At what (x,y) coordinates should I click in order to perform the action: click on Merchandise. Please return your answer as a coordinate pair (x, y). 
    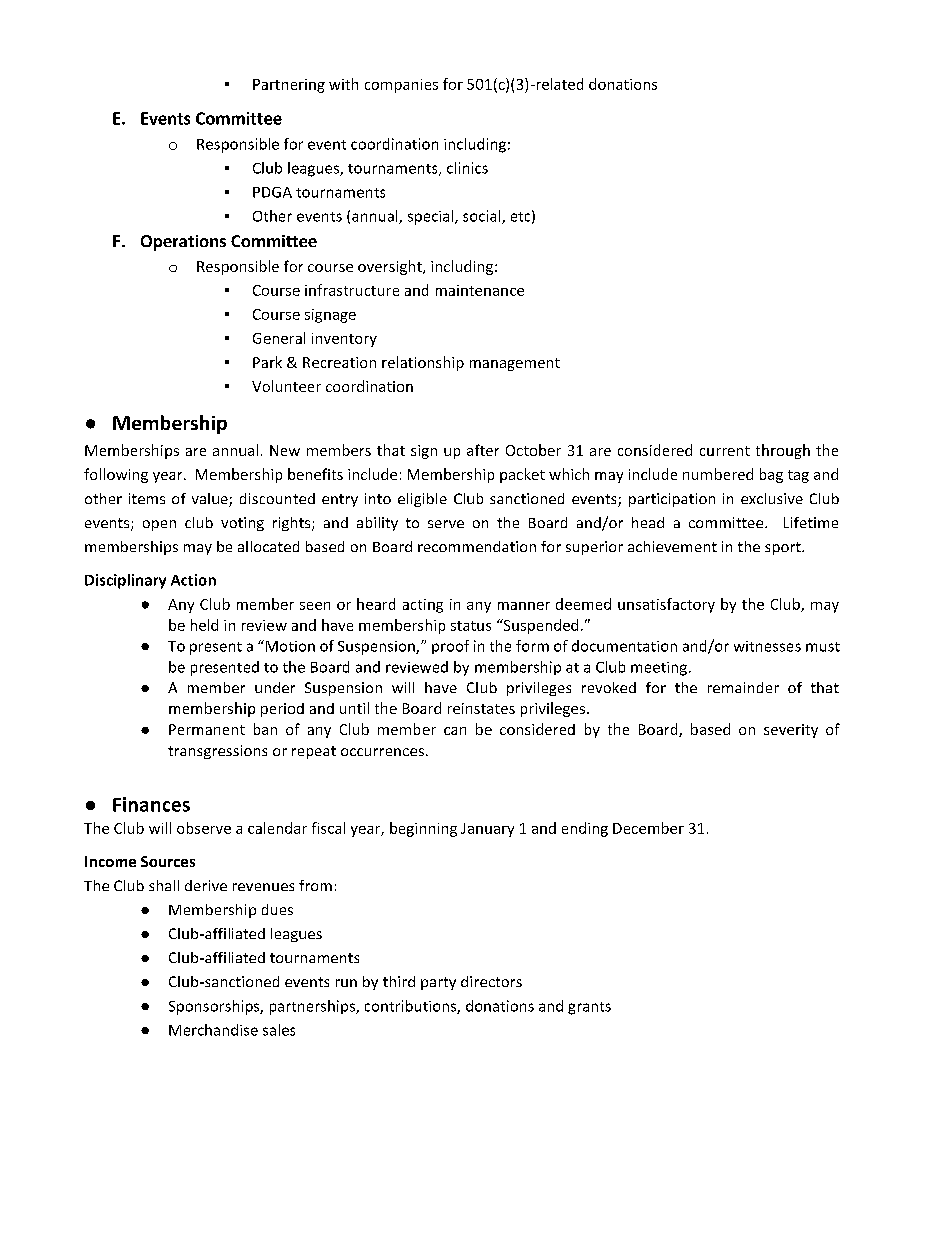
    Looking at the image, I should click on (213, 1030).
